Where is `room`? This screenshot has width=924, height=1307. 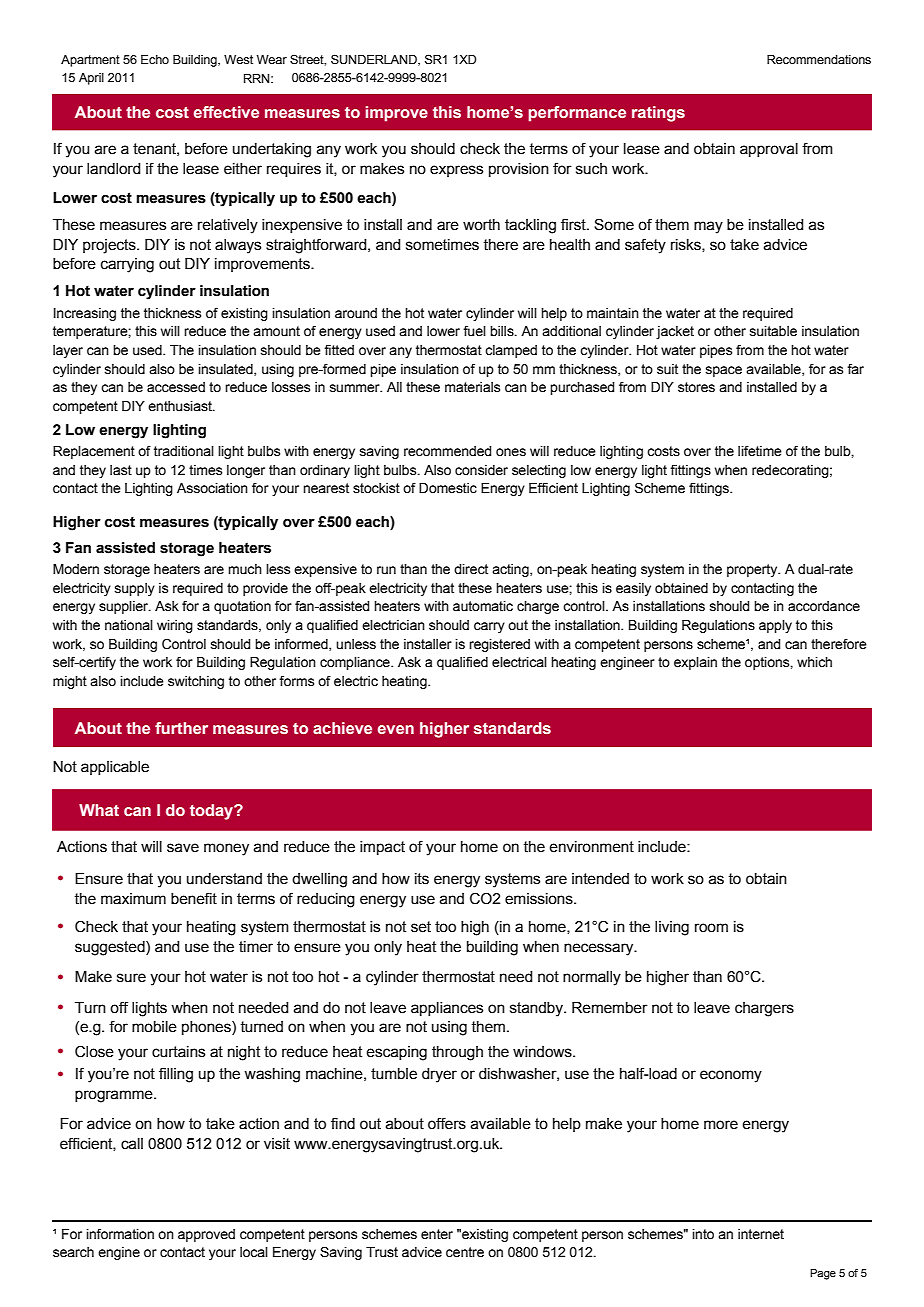 room is located at coordinates (711, 928).
